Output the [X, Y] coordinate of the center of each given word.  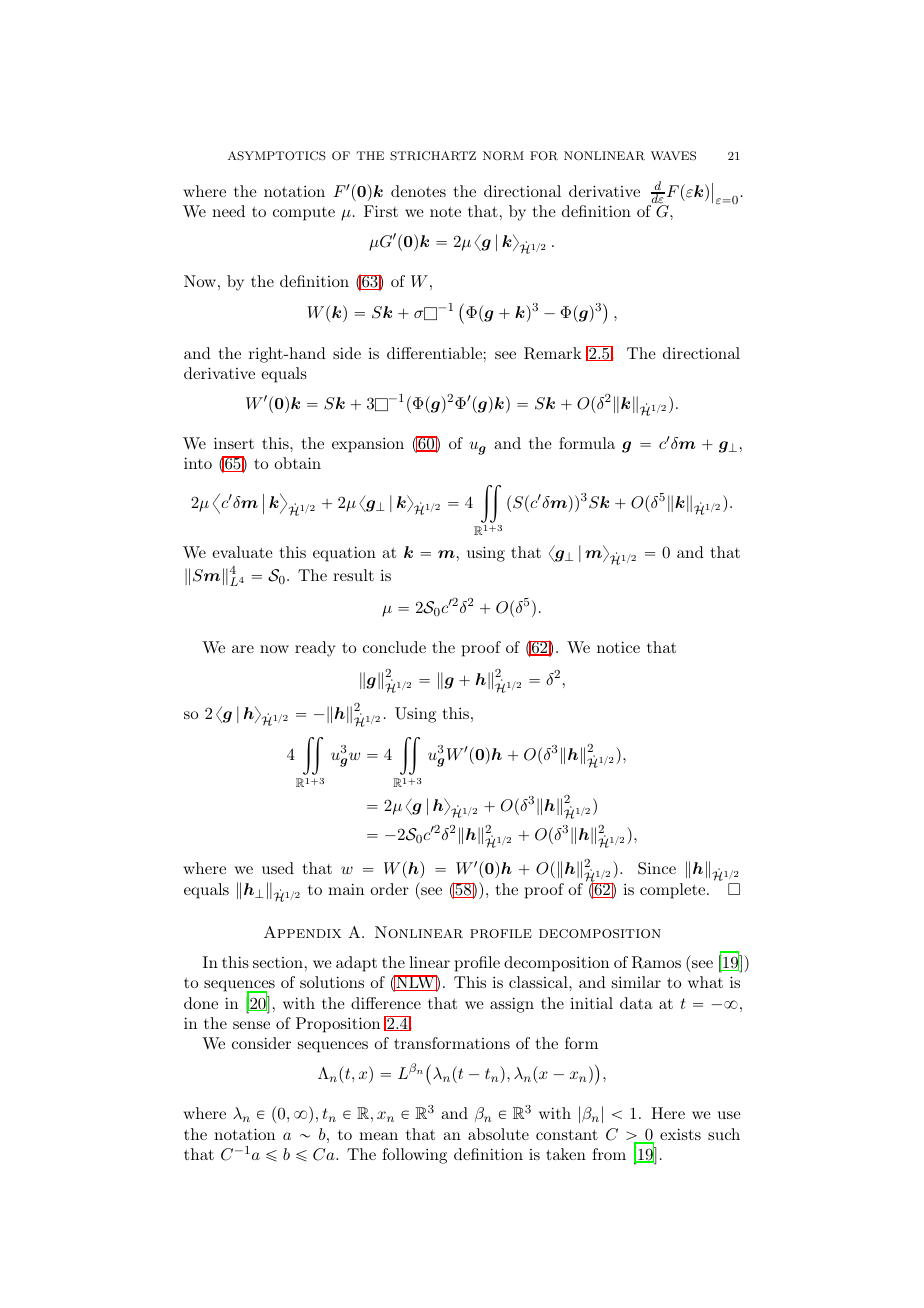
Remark [553, 353]
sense [251, 1025]
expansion [368, 445]
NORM [503, 156]
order [389, 889]
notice [618, 647]
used [278, 868]
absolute [498, 1134]
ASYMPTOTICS [277, 156]
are [243, 649]
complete [674, 891]
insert [234, 443]
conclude [394, 647]
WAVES [673, 156]
